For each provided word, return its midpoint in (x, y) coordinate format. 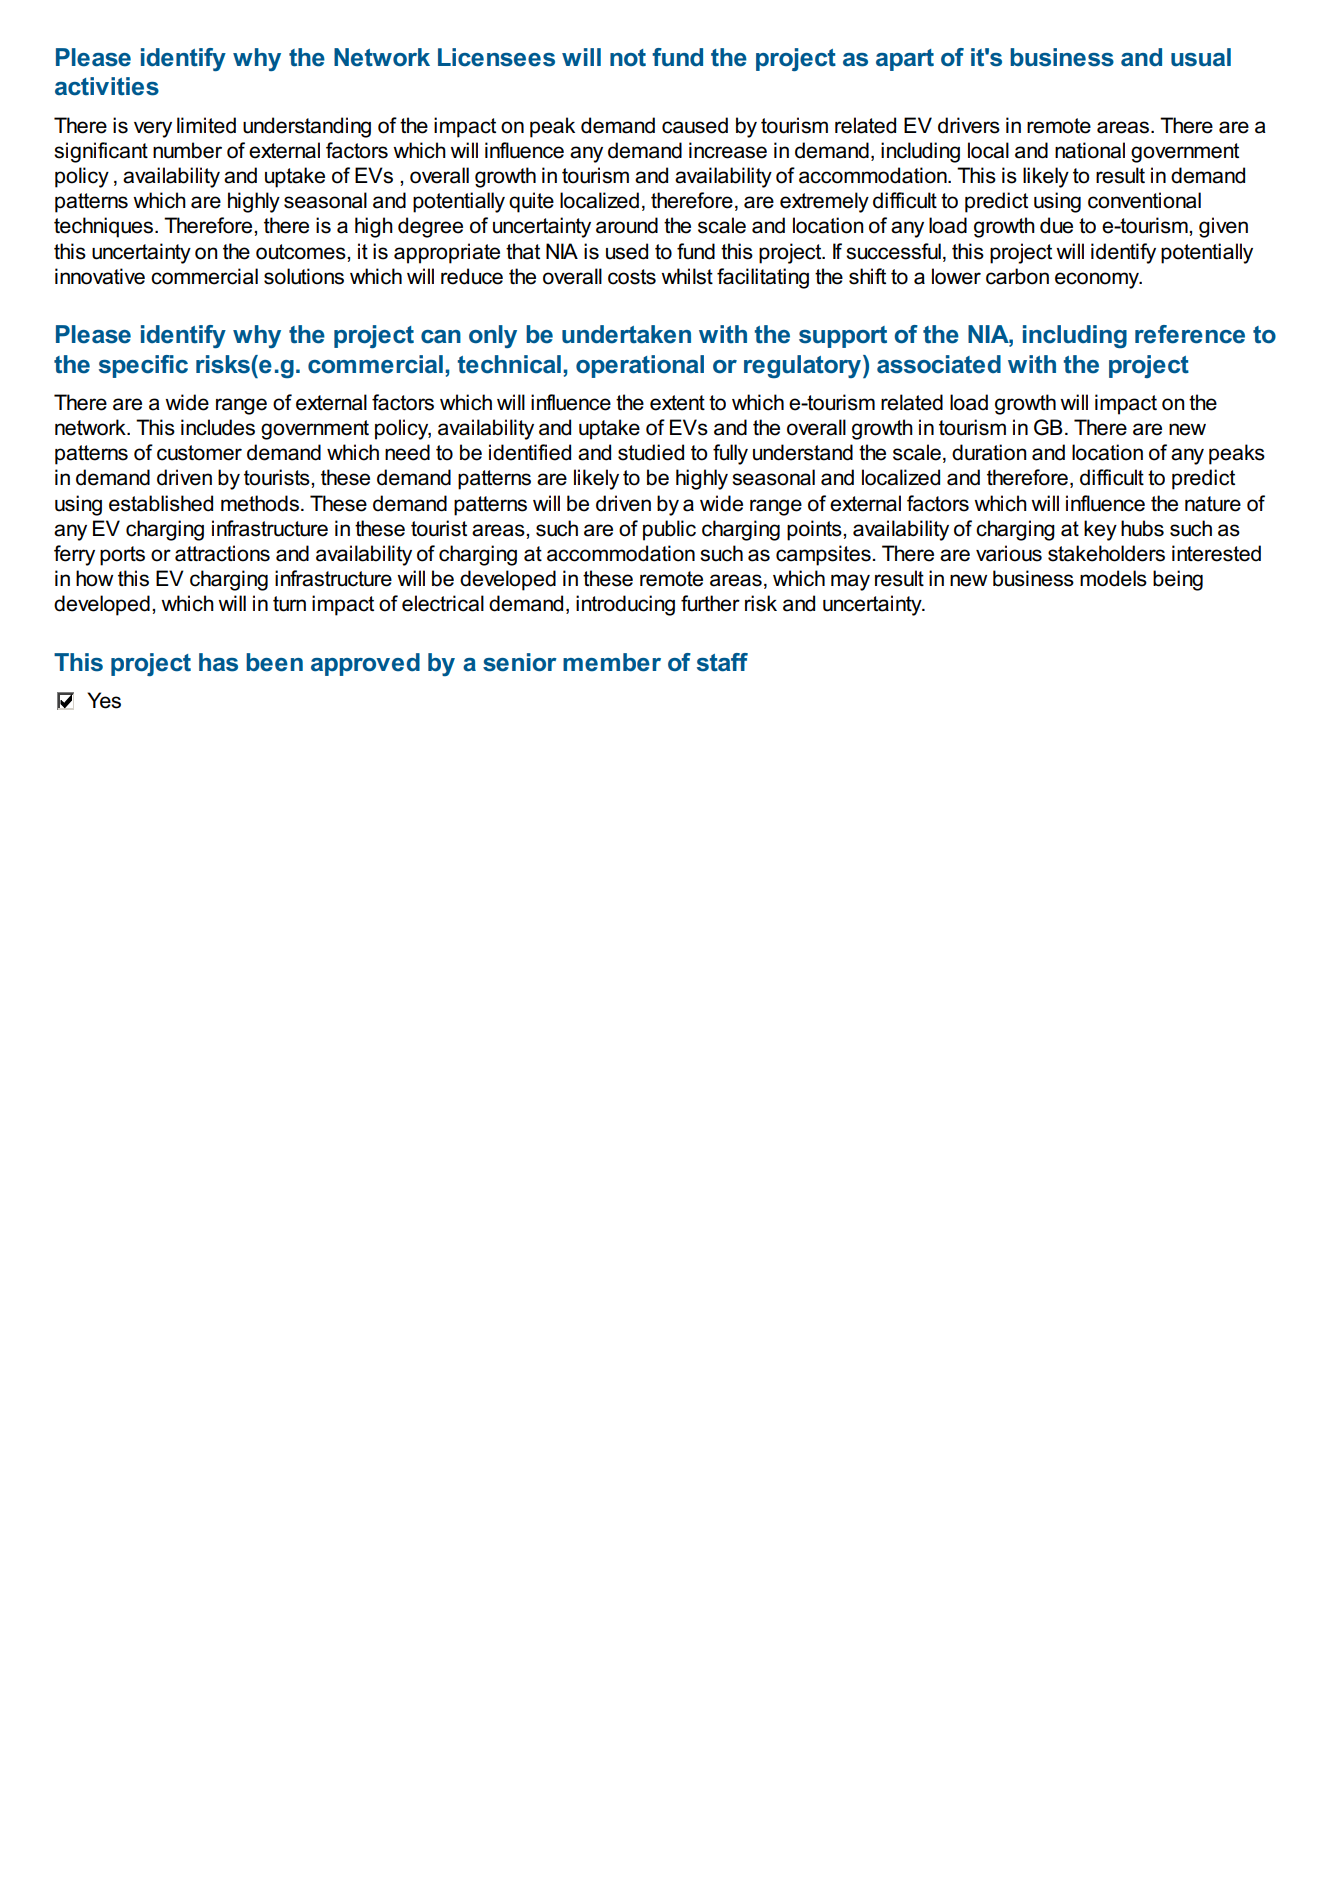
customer (199, 453)
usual (1201, 57)
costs (632, 277)
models (1113, 578)
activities (107, 86)
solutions (304, 276)
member (612, 662)
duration (989, 452)
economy (1098, 280)
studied (651, 452)
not (628, 58)
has (218, 662)
